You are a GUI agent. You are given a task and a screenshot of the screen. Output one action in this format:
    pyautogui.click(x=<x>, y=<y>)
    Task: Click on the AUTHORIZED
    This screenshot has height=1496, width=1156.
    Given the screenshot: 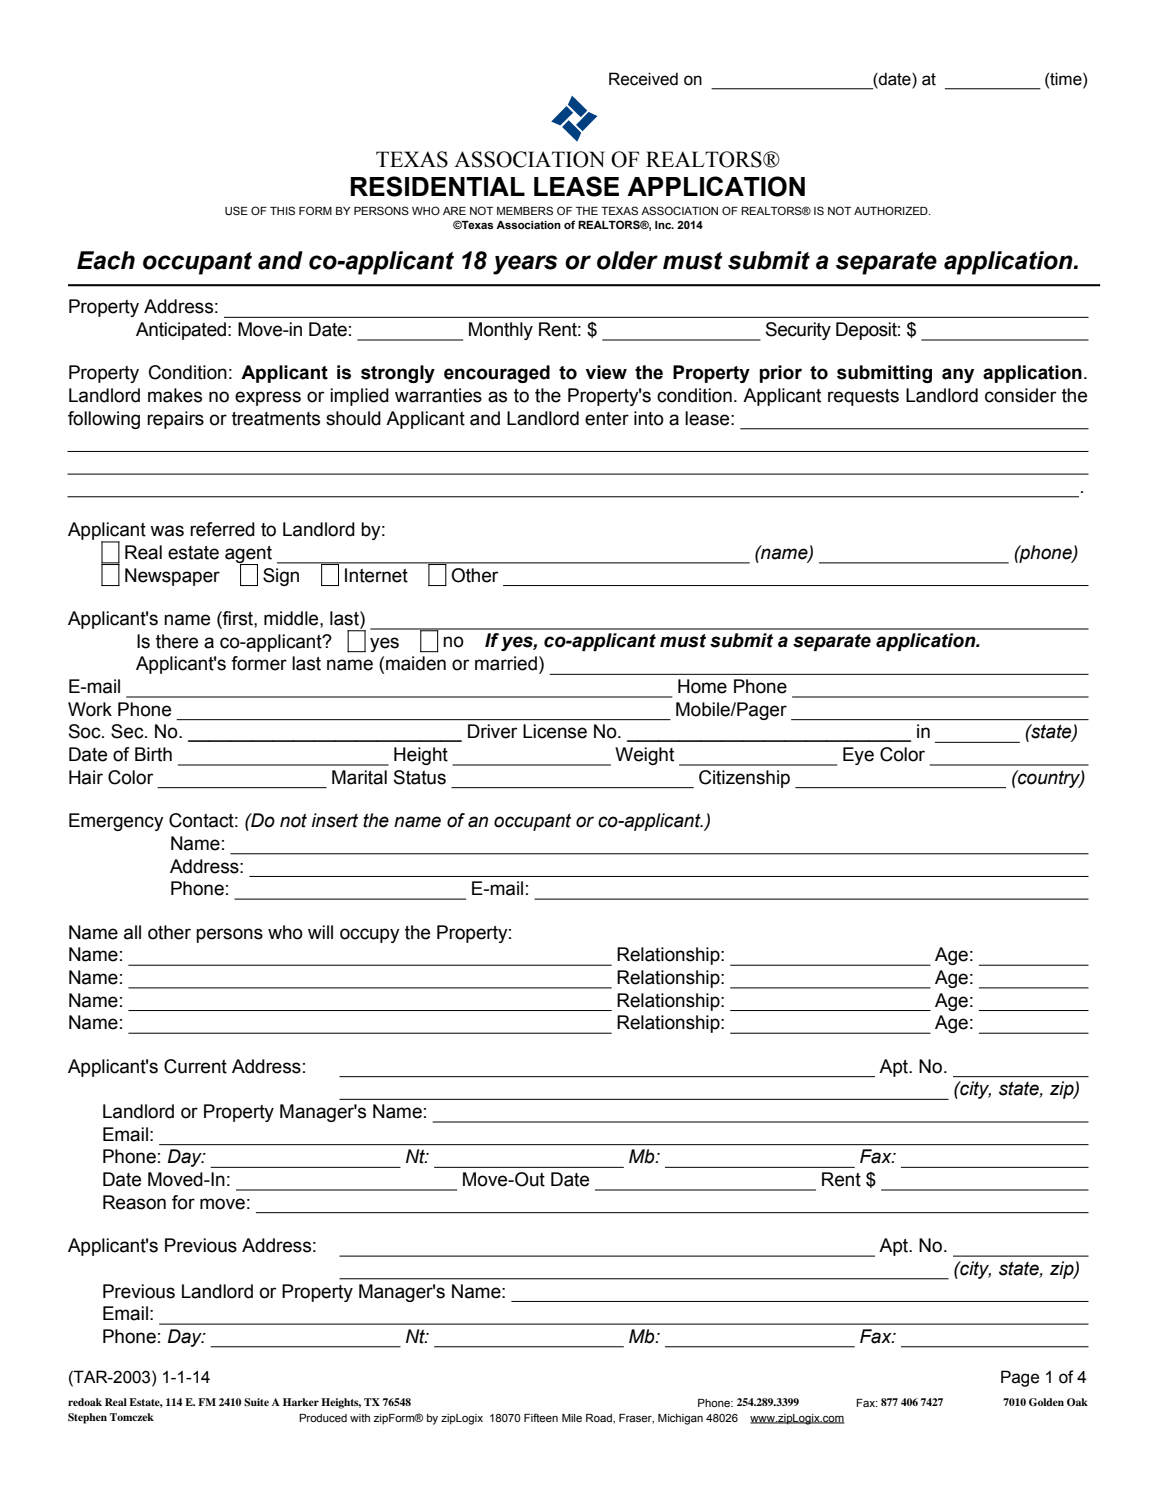 What is the action you would take?
    pyautogui.click(x=892, y=210)
